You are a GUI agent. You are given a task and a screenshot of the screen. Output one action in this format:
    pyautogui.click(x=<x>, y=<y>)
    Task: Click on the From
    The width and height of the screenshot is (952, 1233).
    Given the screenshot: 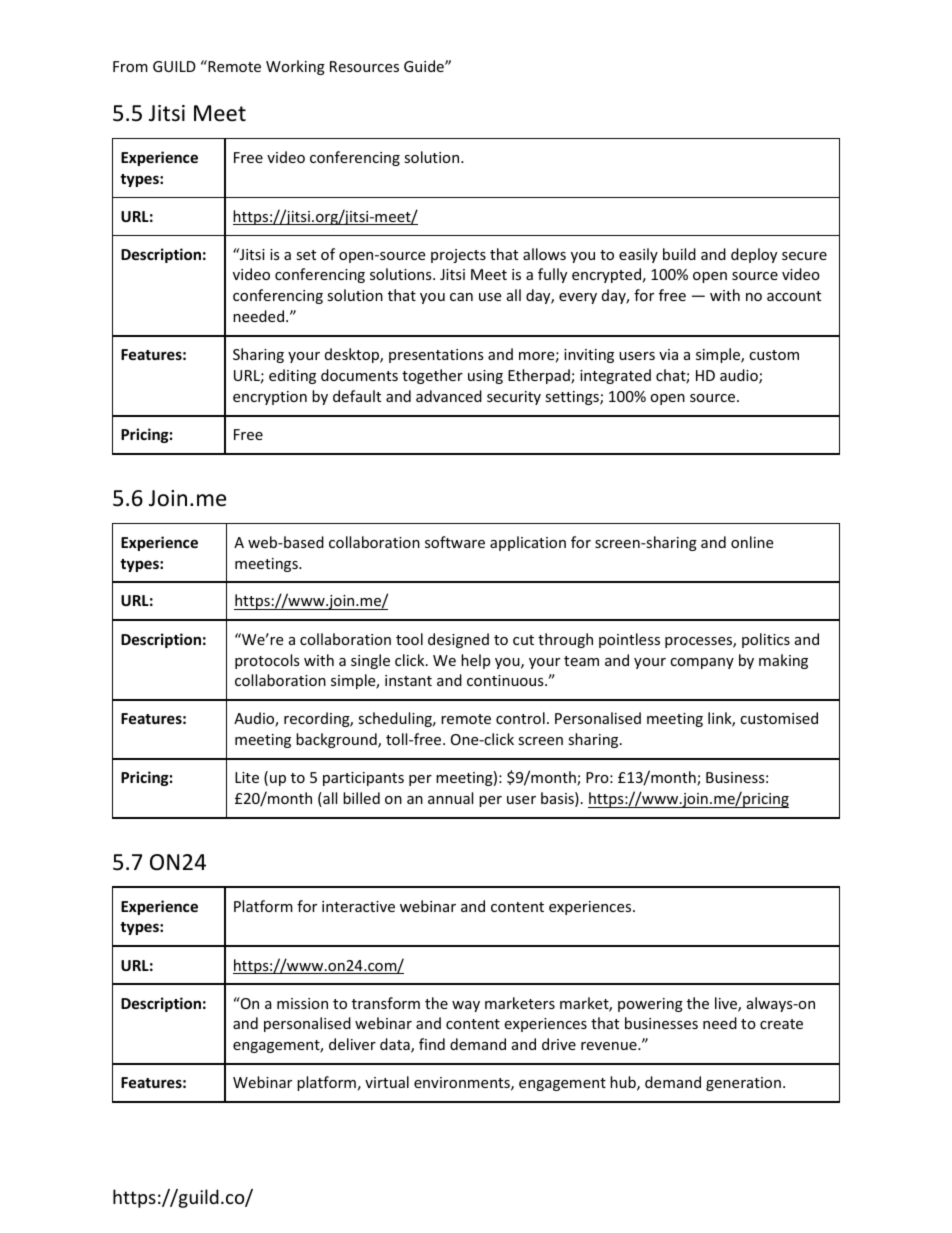 What is the action you would take?
    pyautogui.click(x=130, y=66)
